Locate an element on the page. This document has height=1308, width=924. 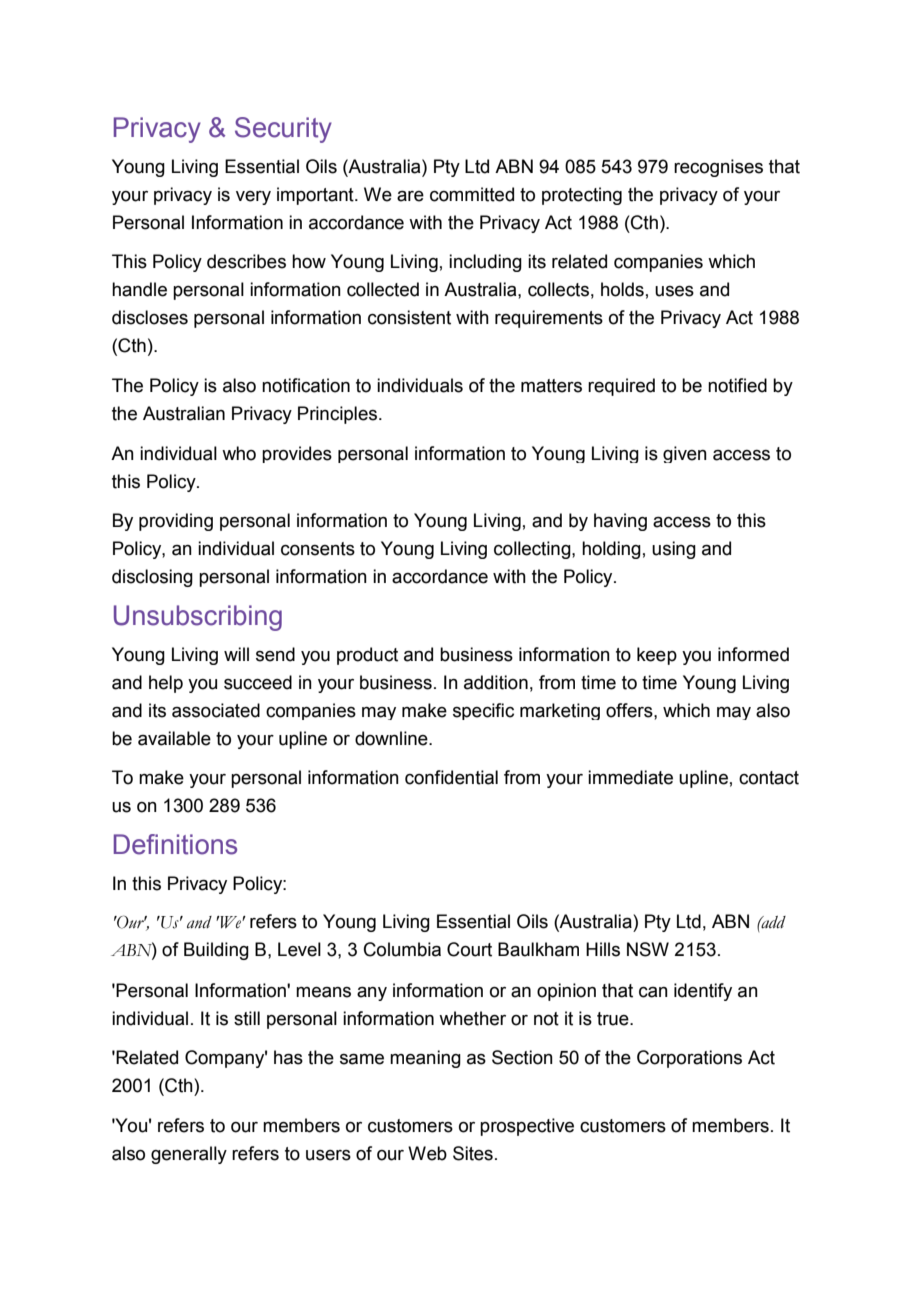
very is located at coordinates (253, 198).
